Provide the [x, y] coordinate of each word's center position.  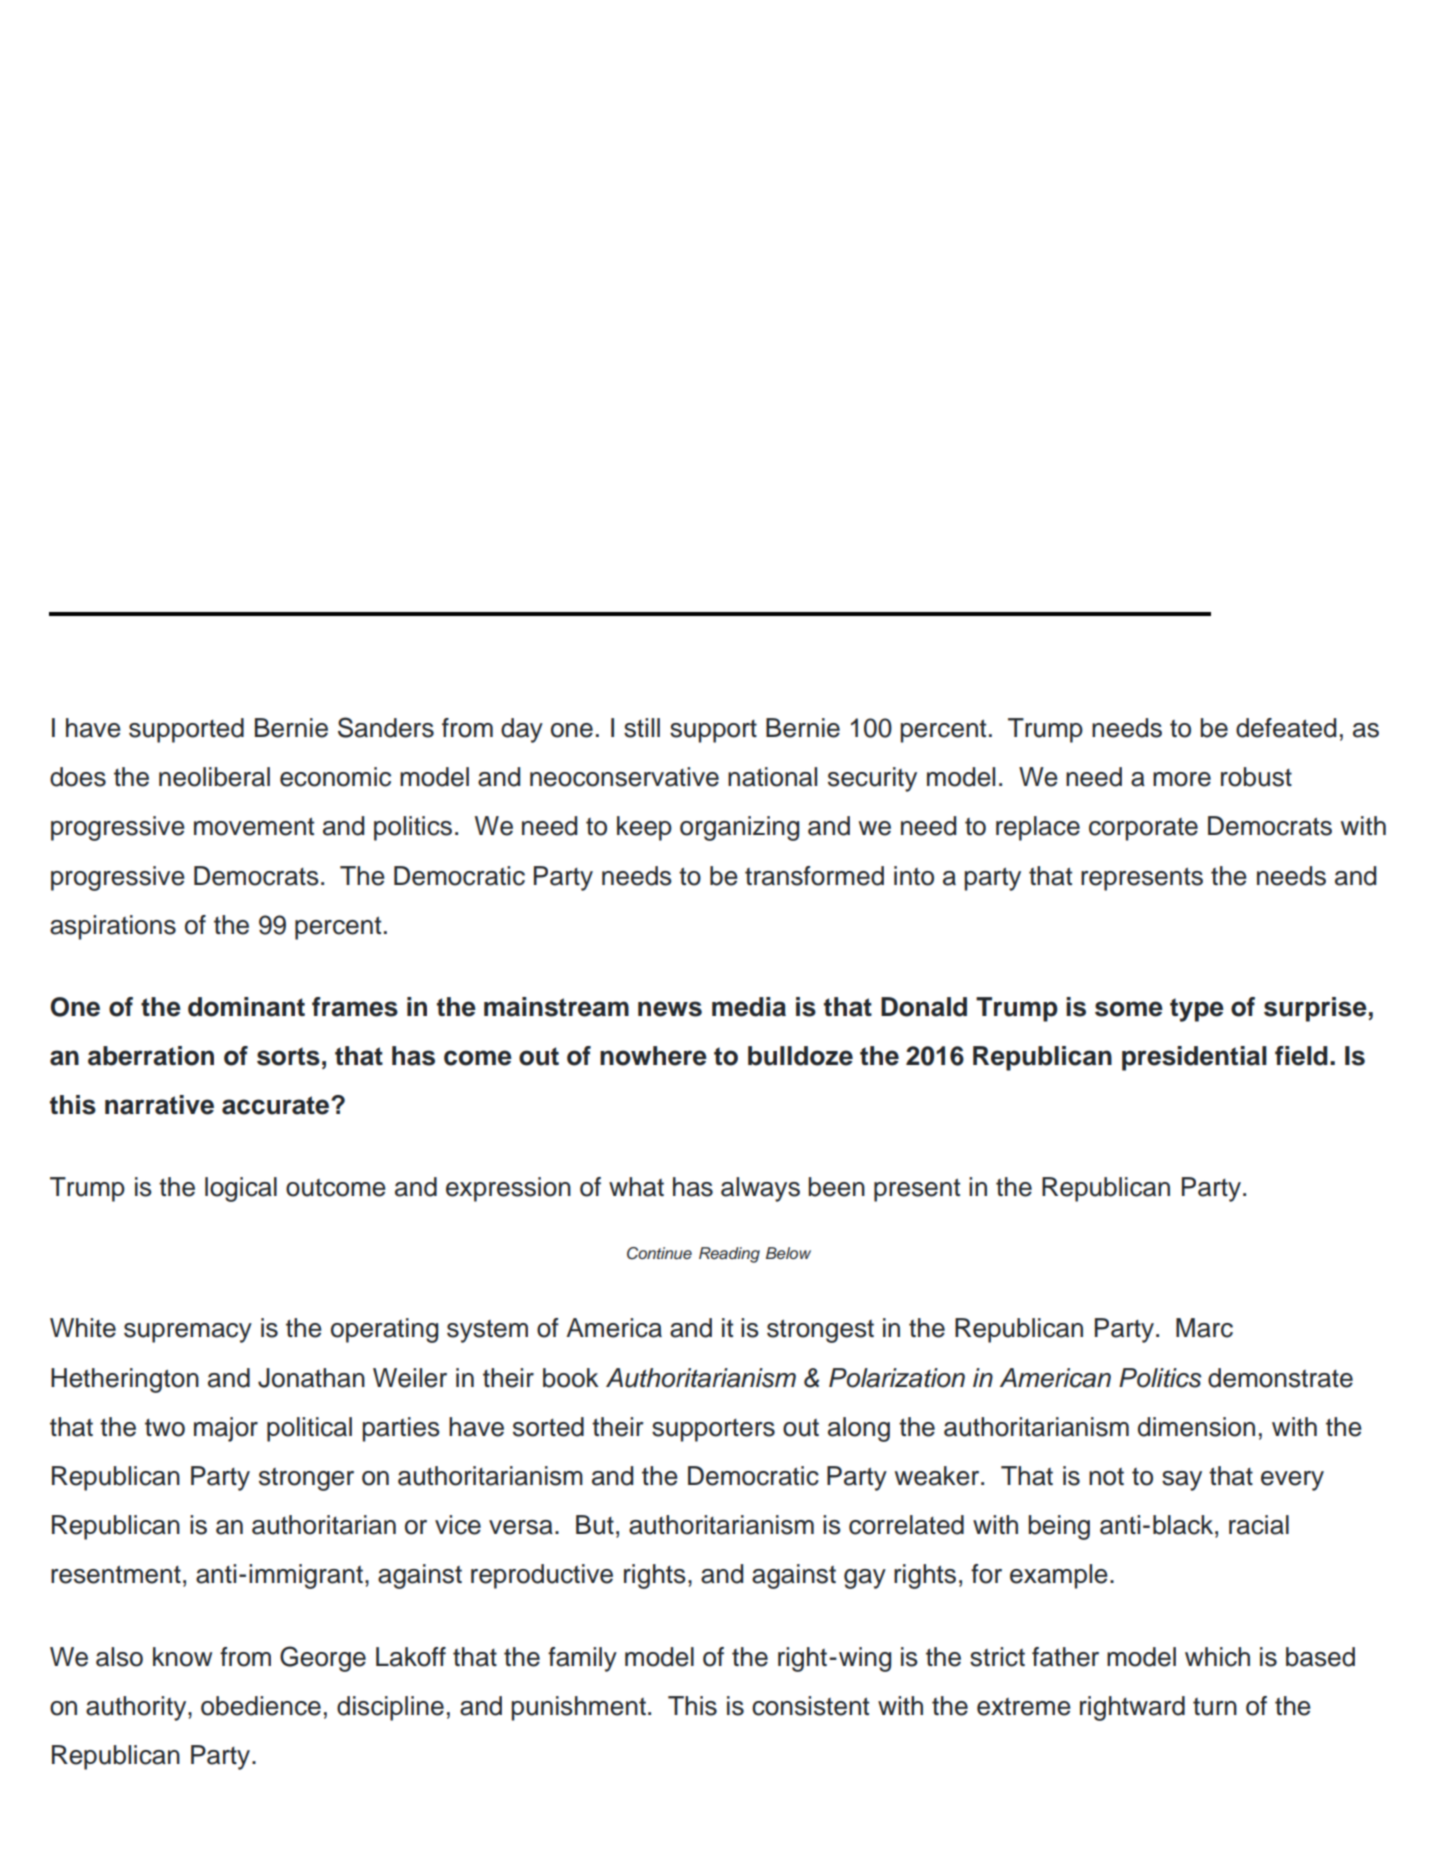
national [772, 777]
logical [241, 1189]
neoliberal [214, 777]
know [182, 1657]
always [760, 1189]
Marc [1204, 1328]
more [1182, 779]
